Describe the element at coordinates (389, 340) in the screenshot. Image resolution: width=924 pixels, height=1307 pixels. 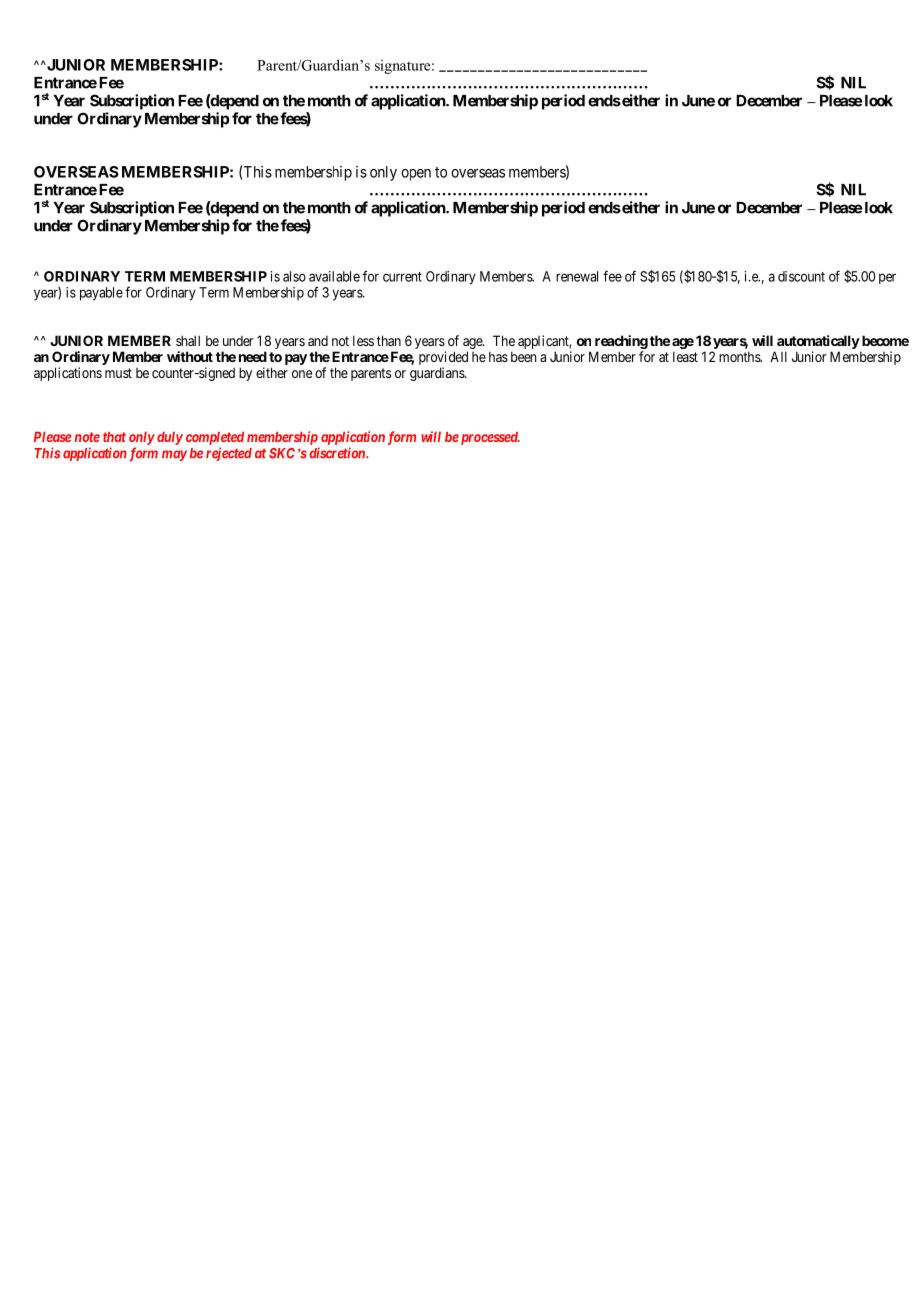
I see `than` at that location.
